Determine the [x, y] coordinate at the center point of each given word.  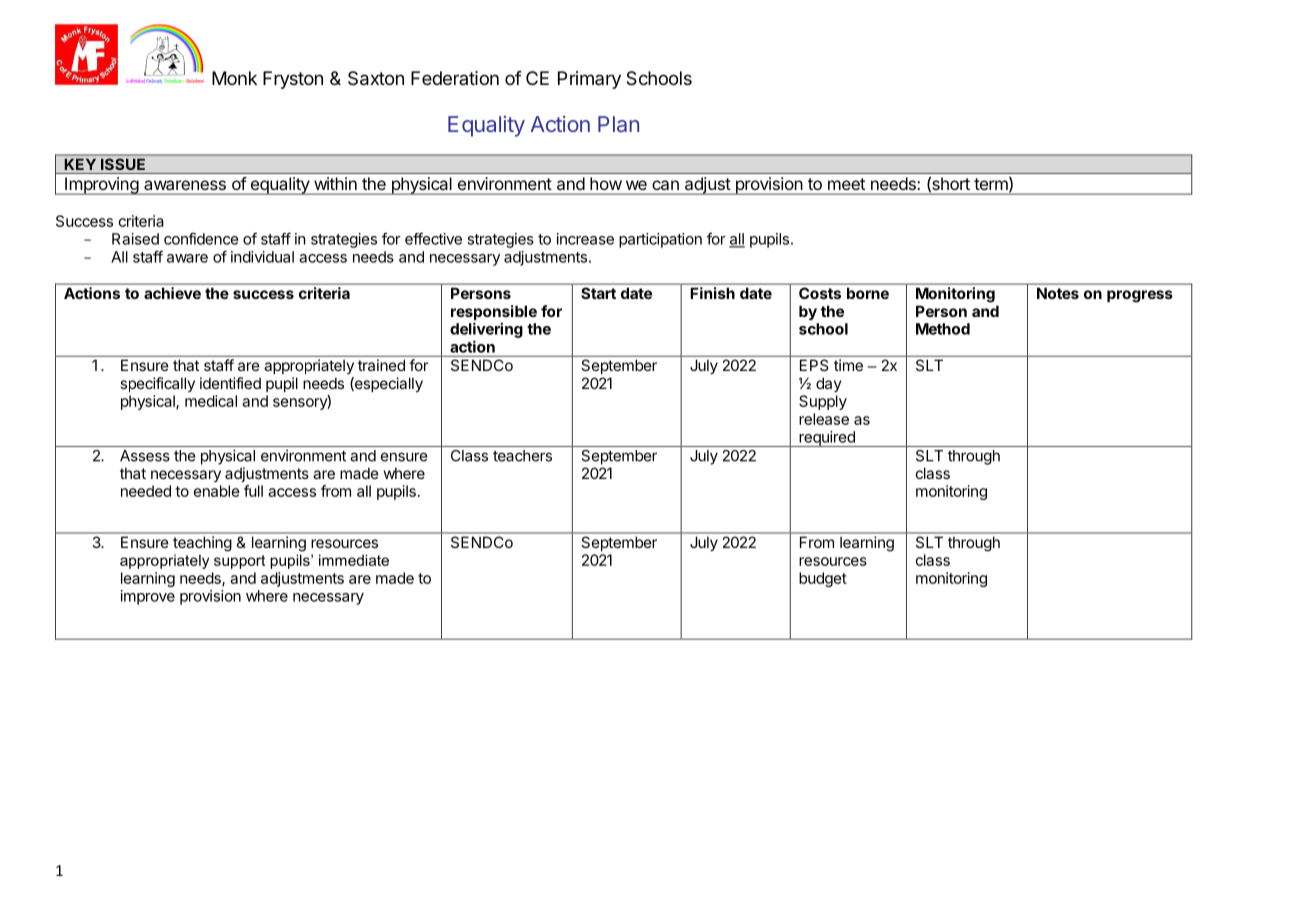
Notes [1058, 293]
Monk [234, 78]
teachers [522, 456]
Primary [589, 80]
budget [823, 579]
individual [262, 257]
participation [660, 240]
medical [211, 401]
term [992, 184]
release [824, 419]
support [239, 562]
